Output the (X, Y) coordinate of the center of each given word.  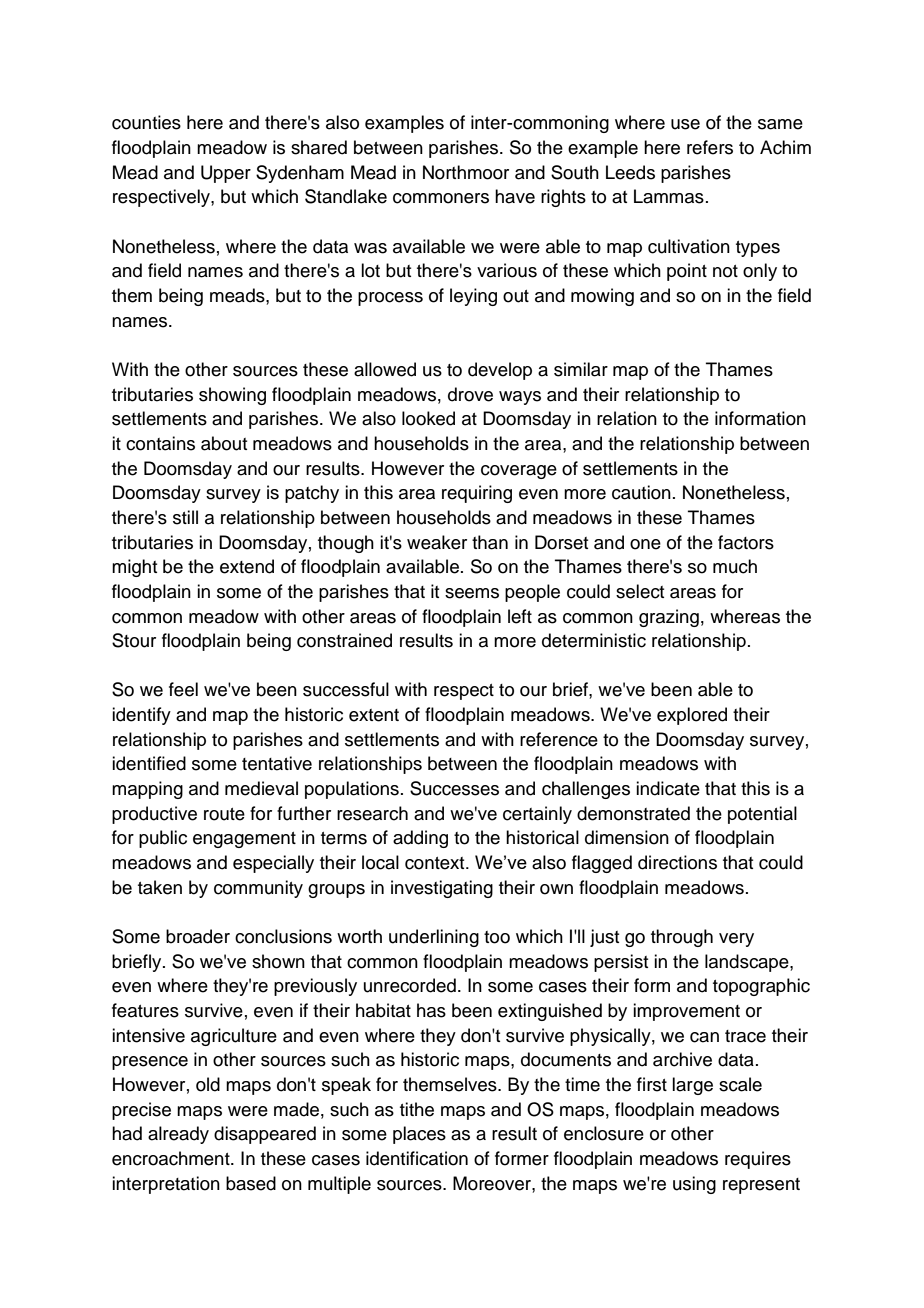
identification (417, 1158)
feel (183, 689)
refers (710, 147)
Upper (226, 174)
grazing (669, 618)
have (515, 196)
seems (472, 593)
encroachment (172, 1158)
